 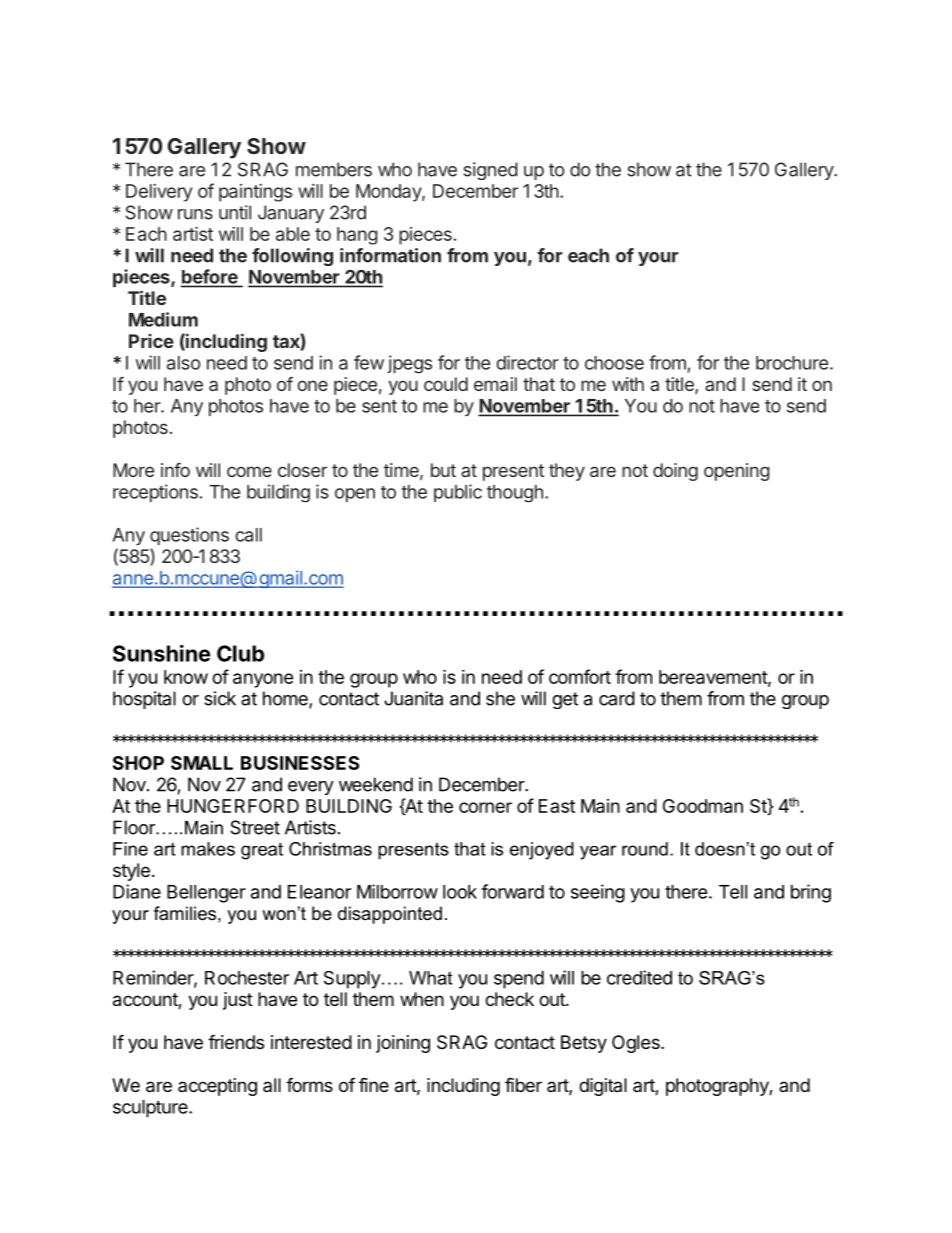 What do you see at coordinates (217, 1087) in the screenshot?
I see `accepting` at bounding box center [217, 1087].
